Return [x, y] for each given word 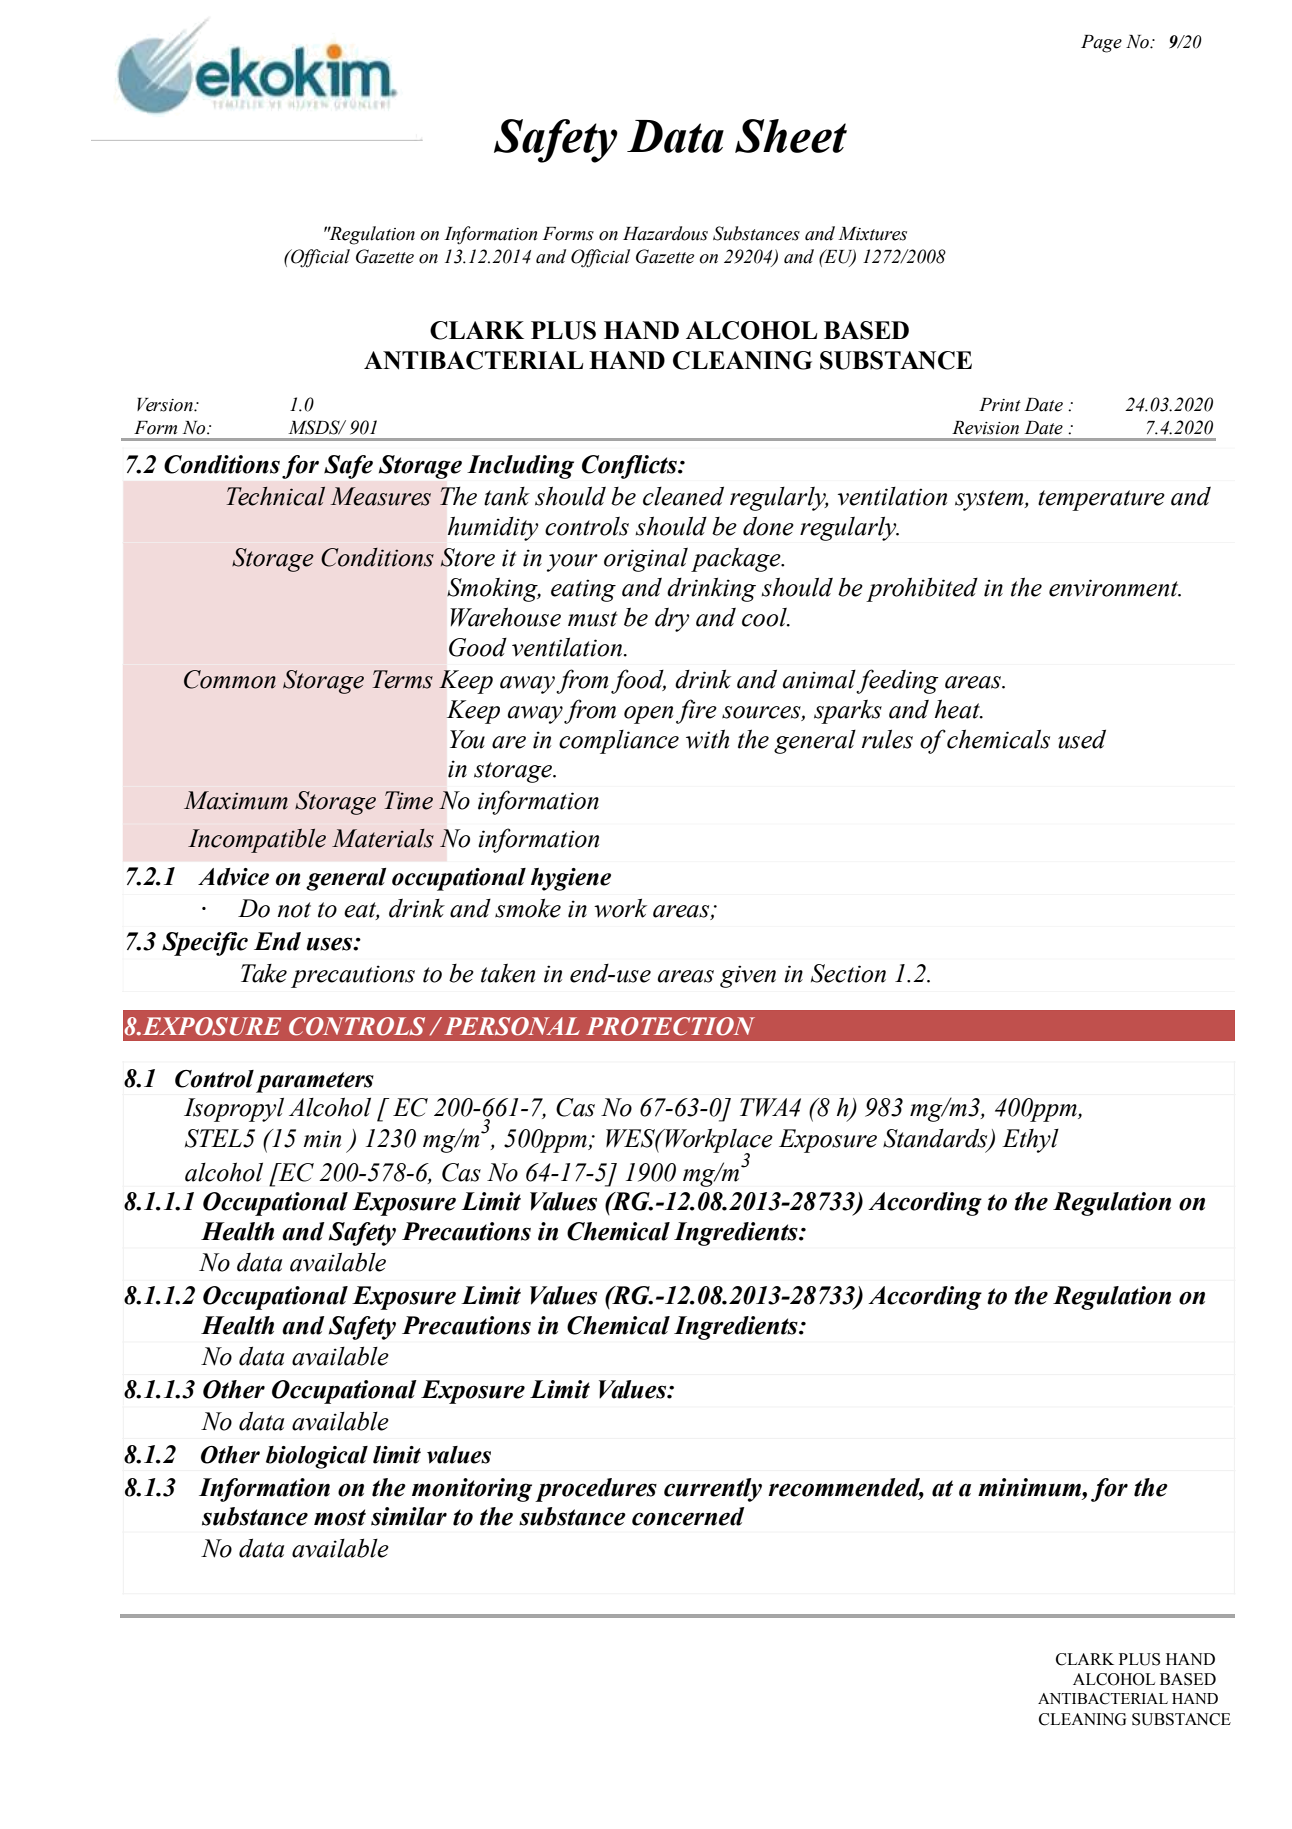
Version [166, 405]
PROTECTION [670, 1026]
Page [1101, 44]
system [990, 500]
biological [317, 1457]
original [646, 560]
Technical [276, 496]
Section [848, 973]
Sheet [791, 136]
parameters [315, 1082]
